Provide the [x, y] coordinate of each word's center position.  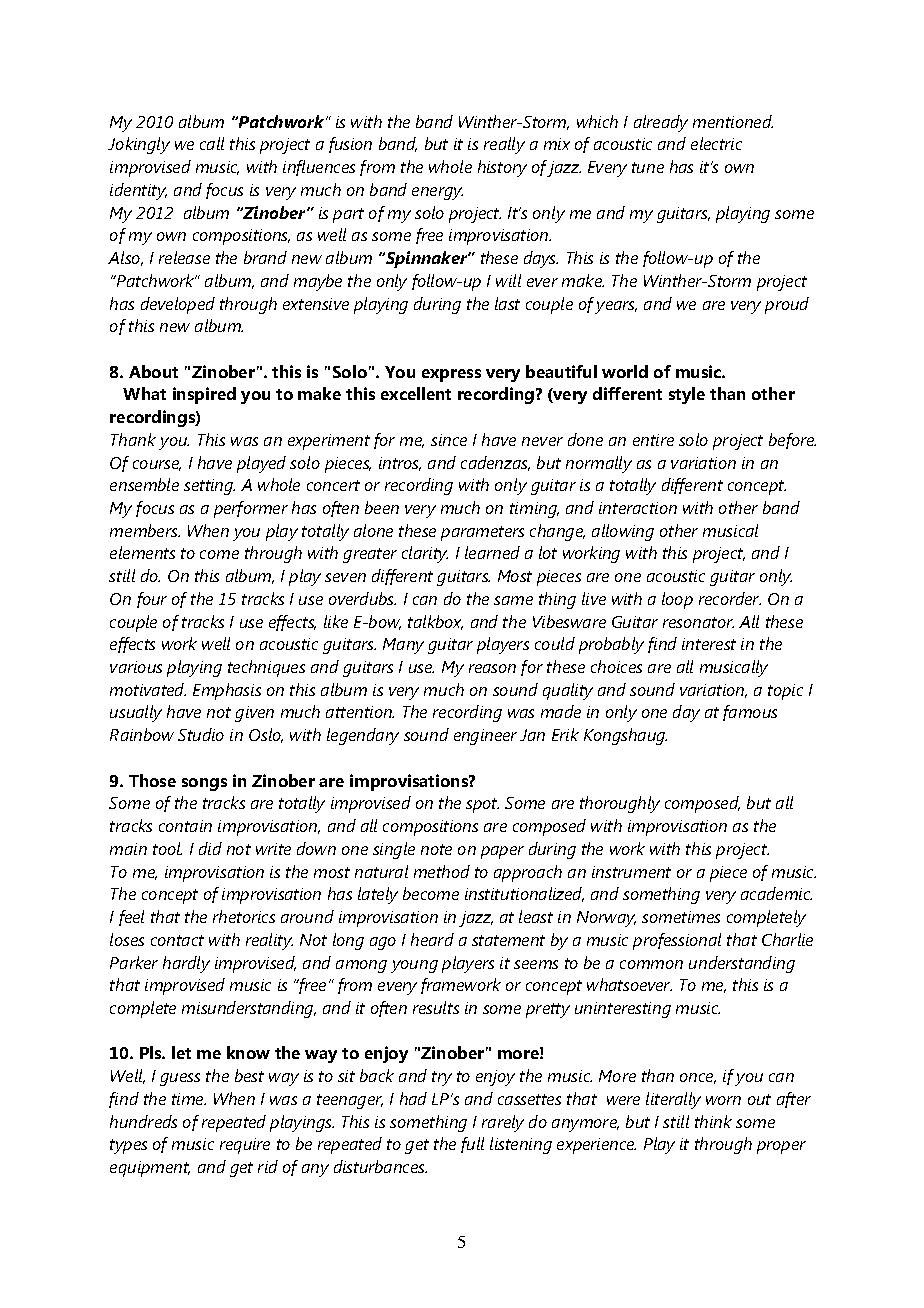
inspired [204, 395]
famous [750, 713]
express [451, 375]
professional [677, 941]
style [687, 395]
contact [177, 940]
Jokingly [139, 145]
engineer [485, 737]
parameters [482, 533]
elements [142, 552]
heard [432, 939]
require [245, 1146]
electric [716, 143]
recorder [730, 598]
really [504, 145]
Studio [201, 734]
